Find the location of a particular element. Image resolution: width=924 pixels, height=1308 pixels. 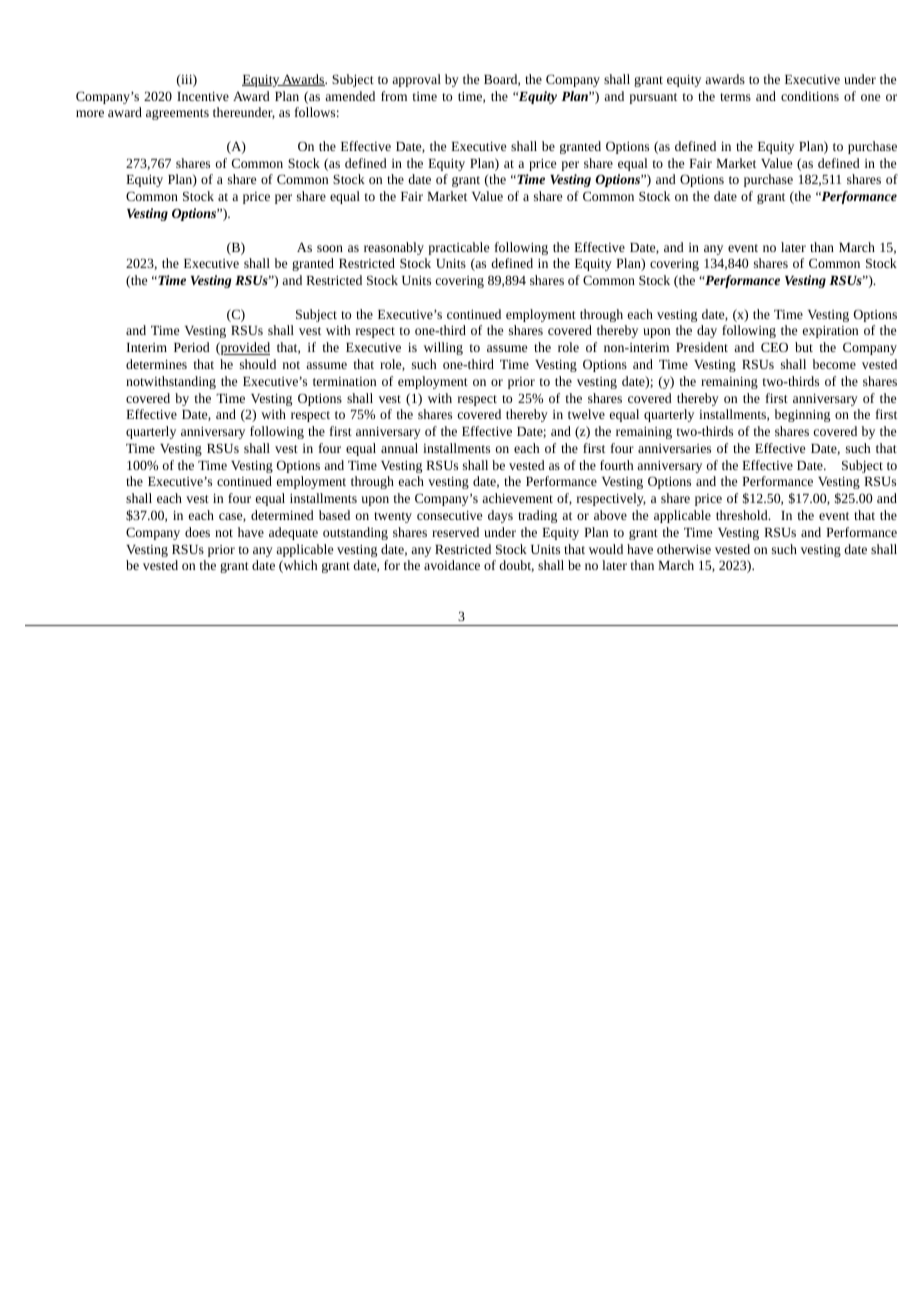

approval is located at coordinates (416, 80).
